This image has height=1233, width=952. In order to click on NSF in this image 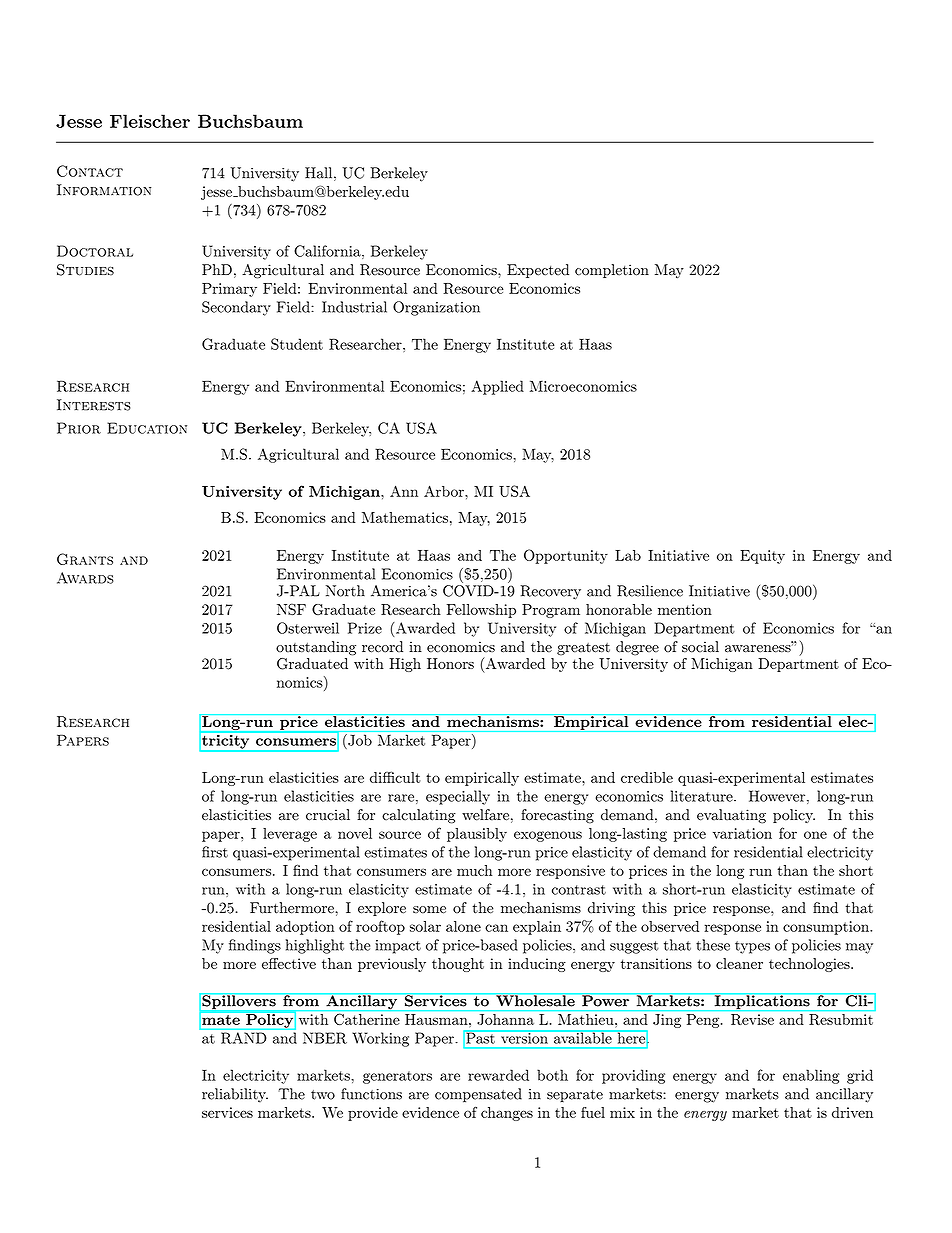, I will do `click(291, 609)`.
